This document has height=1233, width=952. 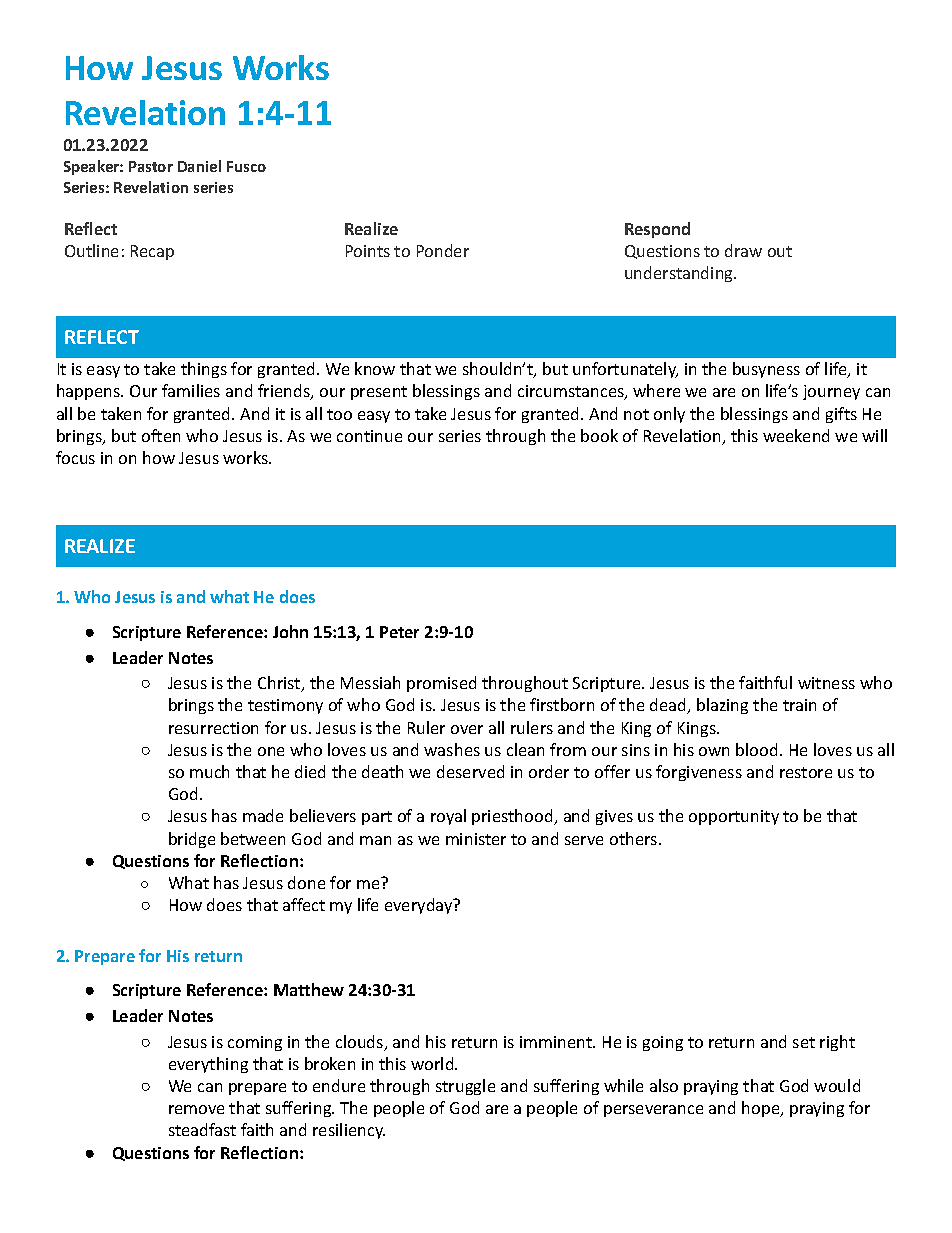 I want to click on witness, so click(x=826, y=683).
